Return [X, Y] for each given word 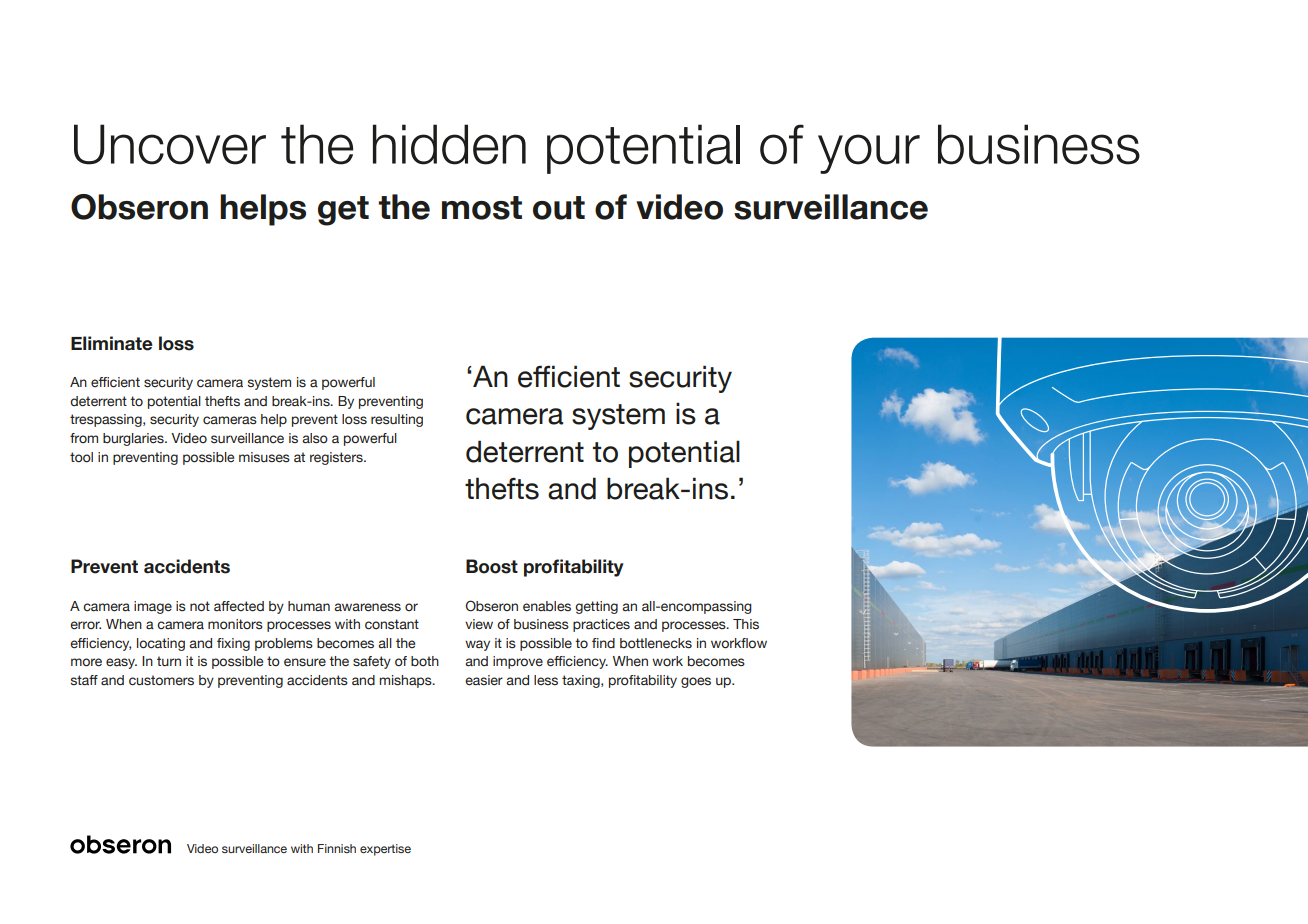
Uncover [170, 144]
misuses [264, 457]
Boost [492, 566]
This [746, 624]
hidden [449, 144]
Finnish [337, 848]
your [869, 154]
